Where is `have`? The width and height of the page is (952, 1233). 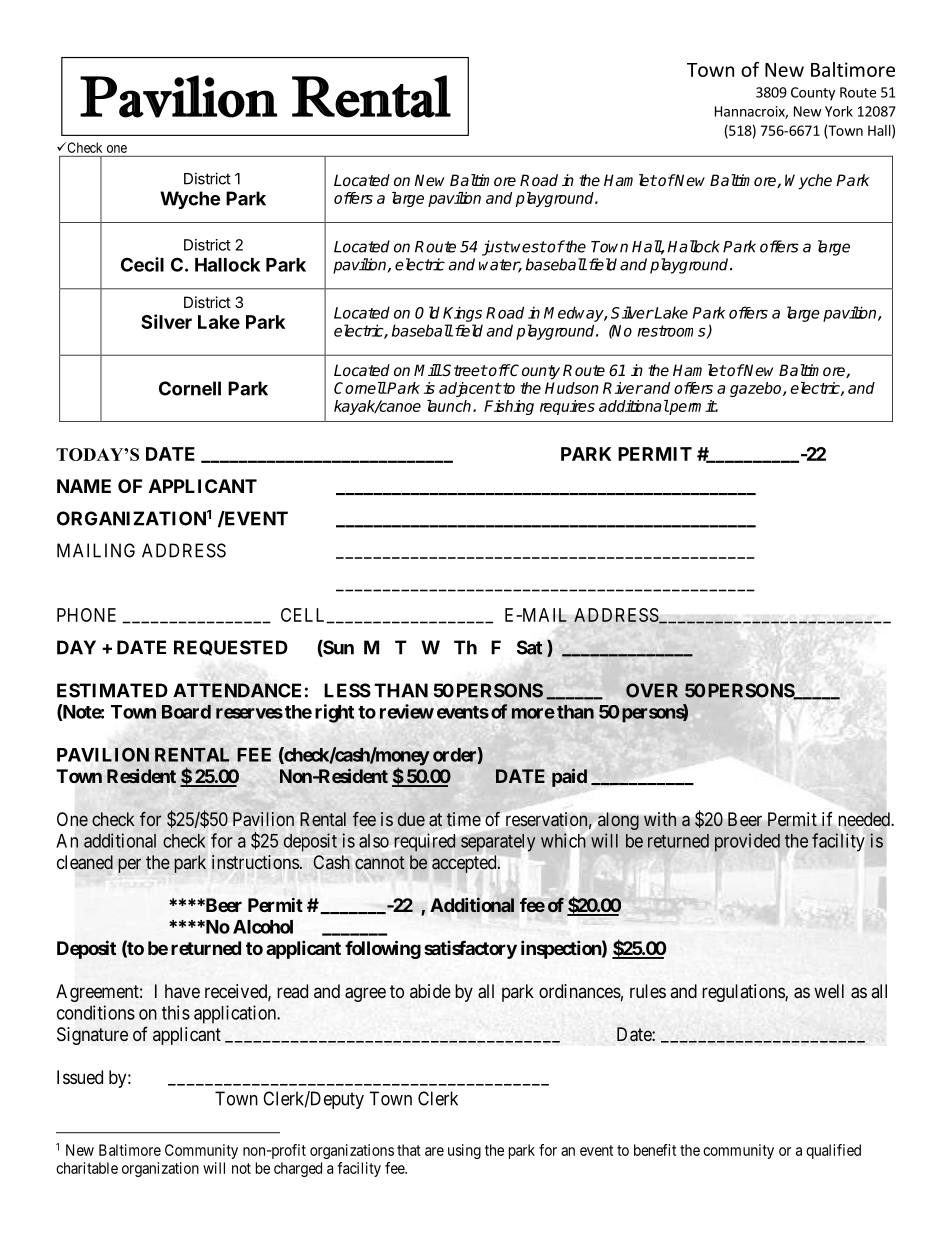 have is located at coordinates (182, 991).
